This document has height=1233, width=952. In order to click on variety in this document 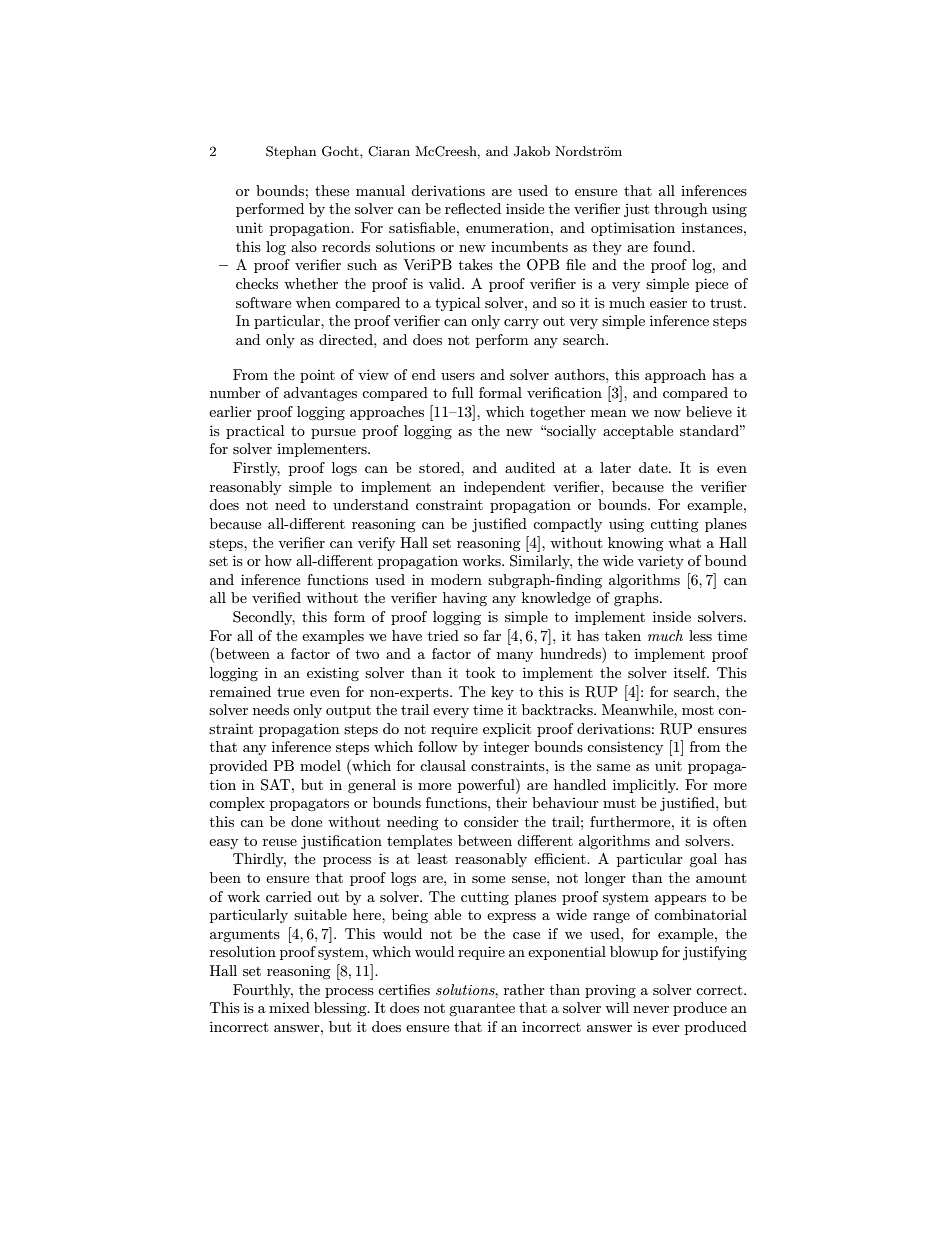, I will do `click(661, 562)`.
